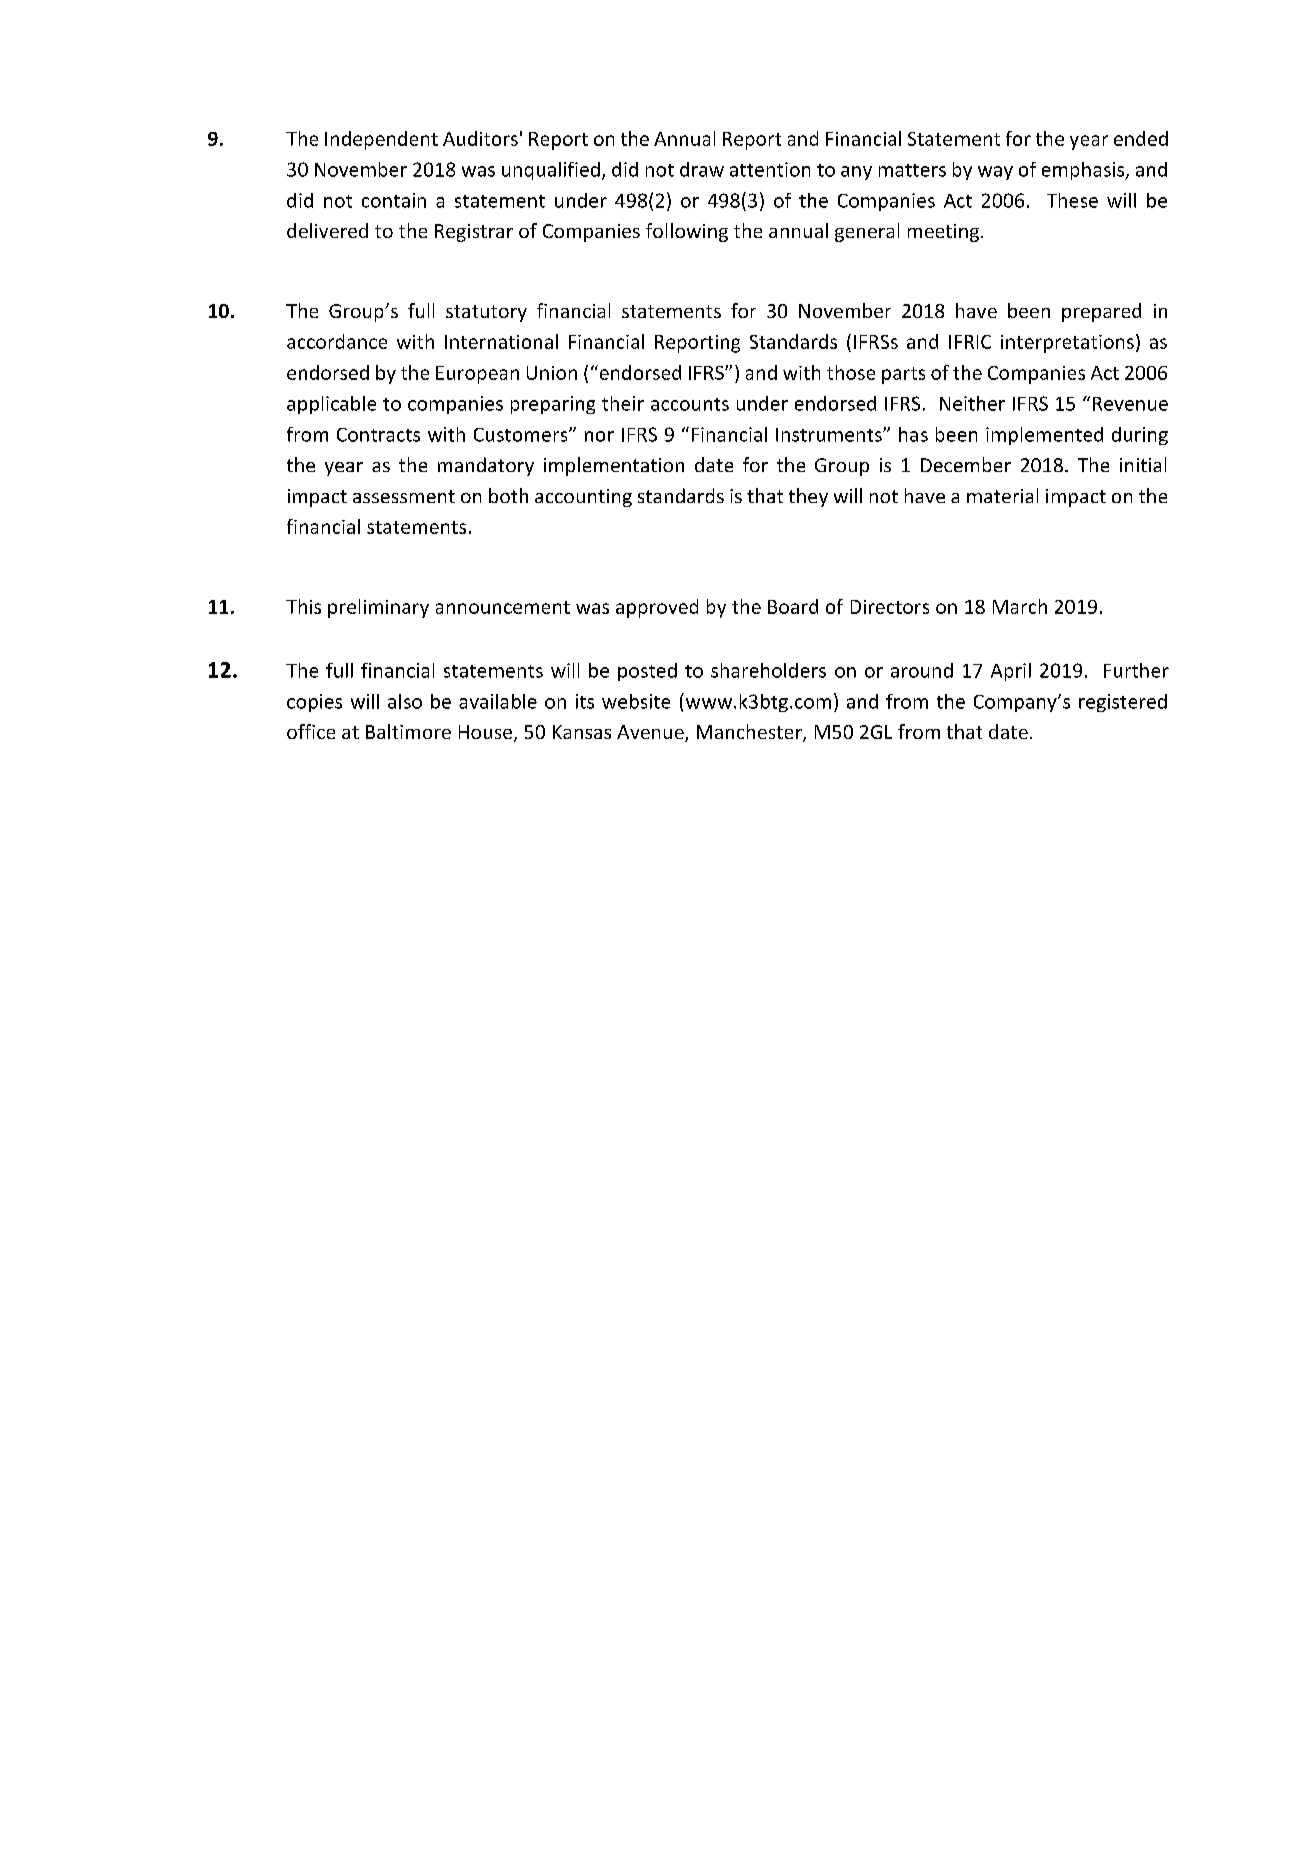 The height and width of the page is (1851, 1309). I want to click on draw, so click(702, 169).
